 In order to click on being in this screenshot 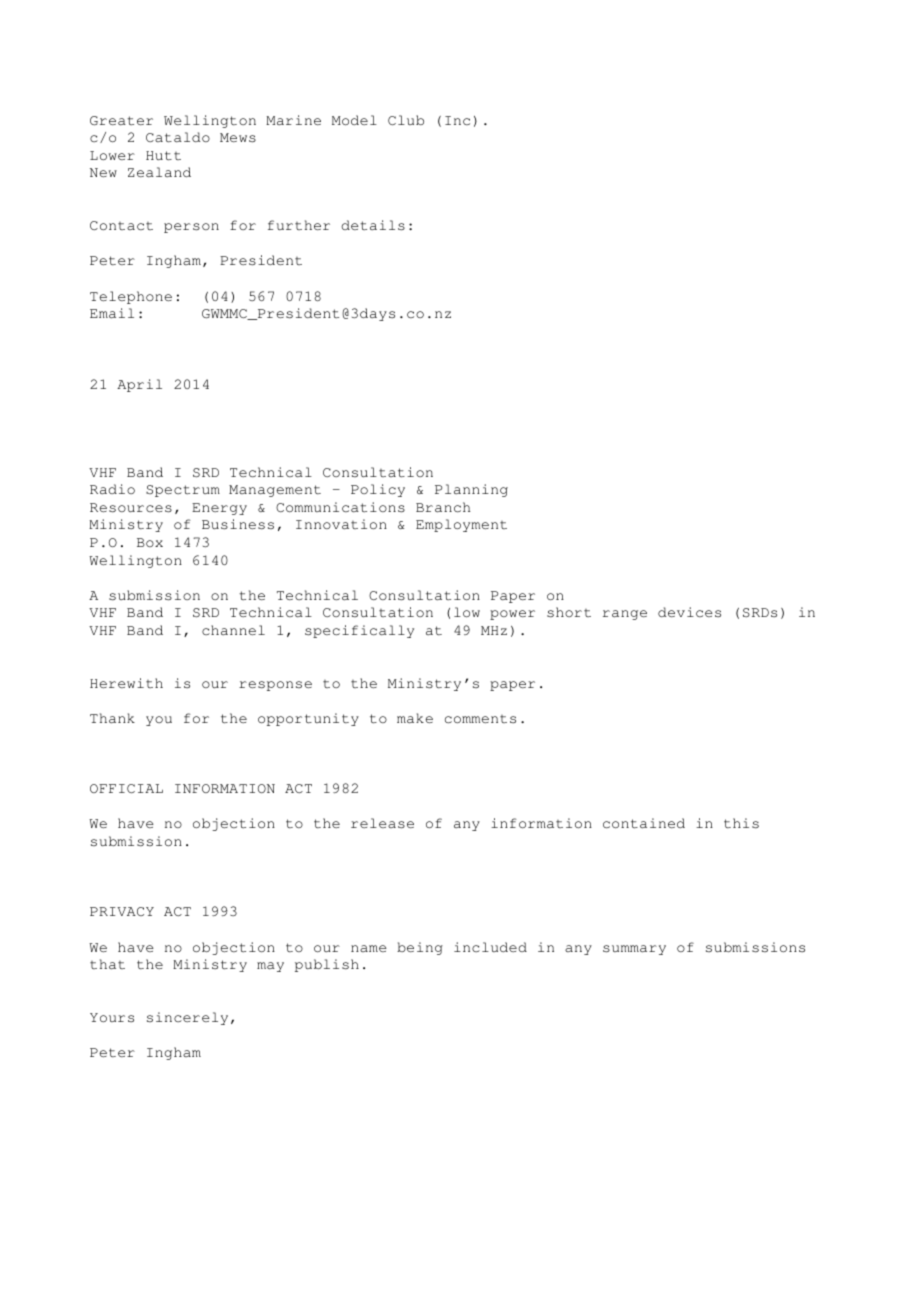, I will do `click(420, 948)`.
